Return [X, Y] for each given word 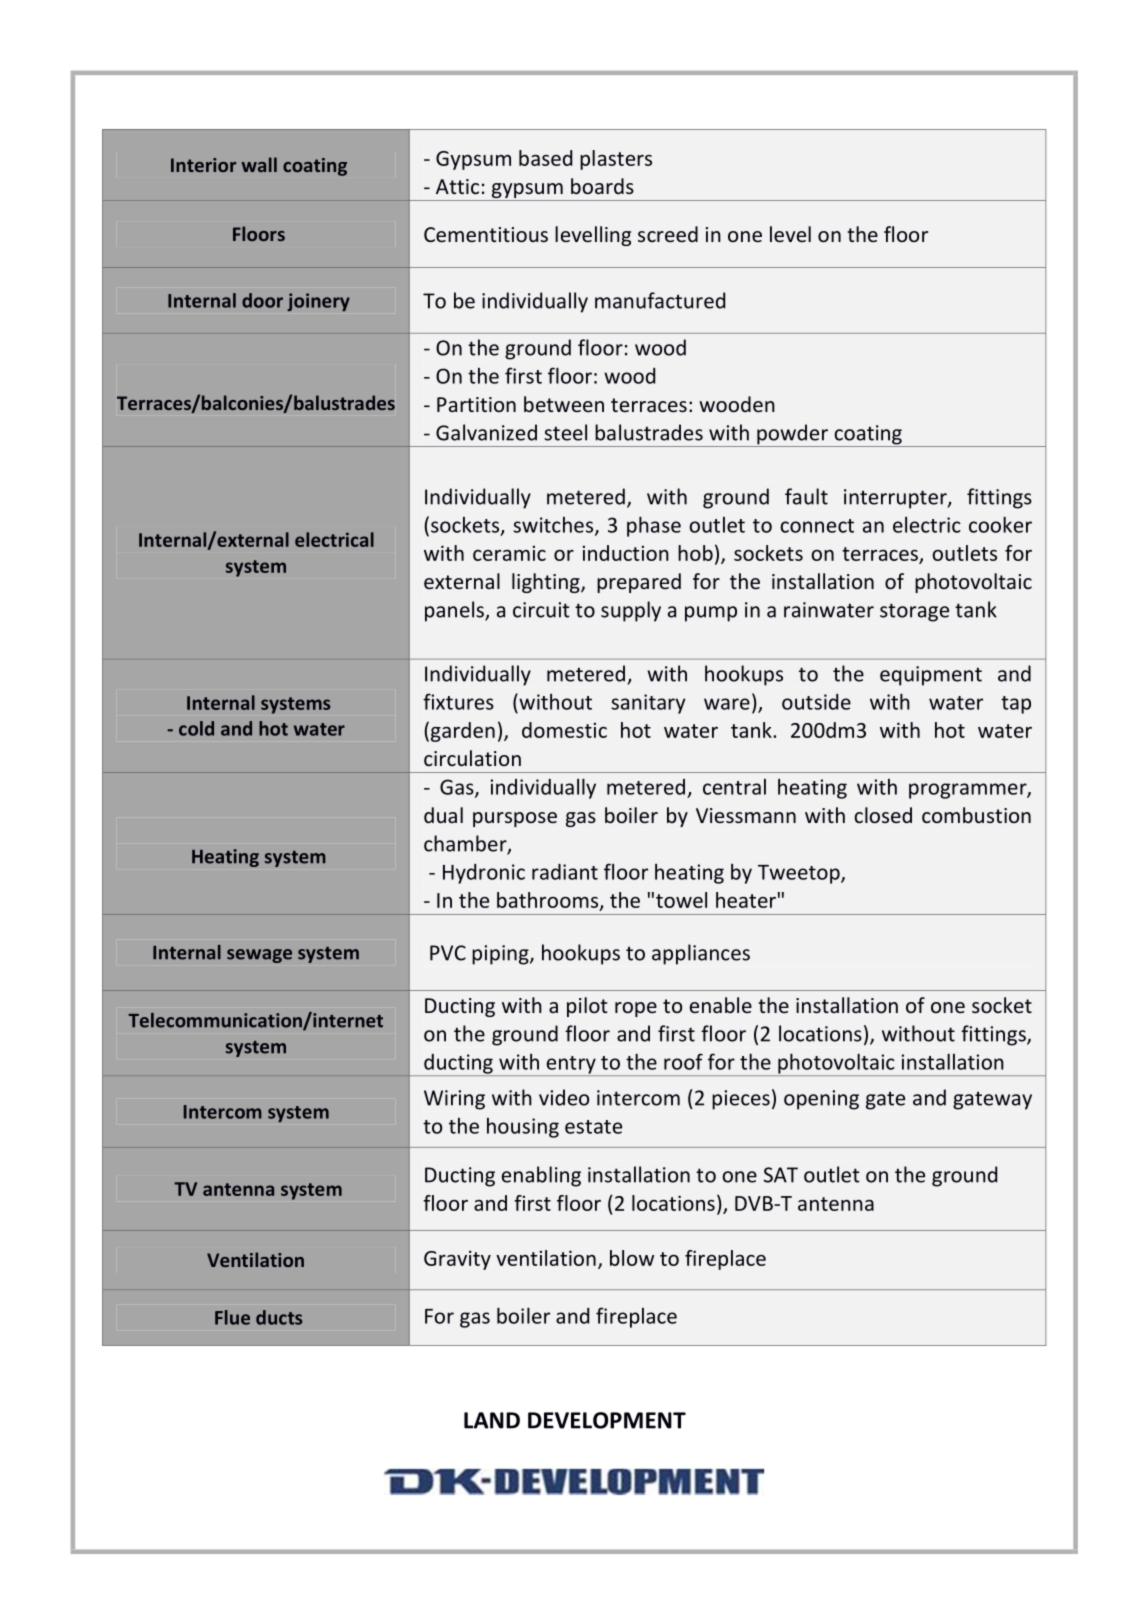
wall [259, 164]
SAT [781, 1175]
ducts [279, 1317]
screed [668, 234]
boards [602, 186]
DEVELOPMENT [607, 1420]
